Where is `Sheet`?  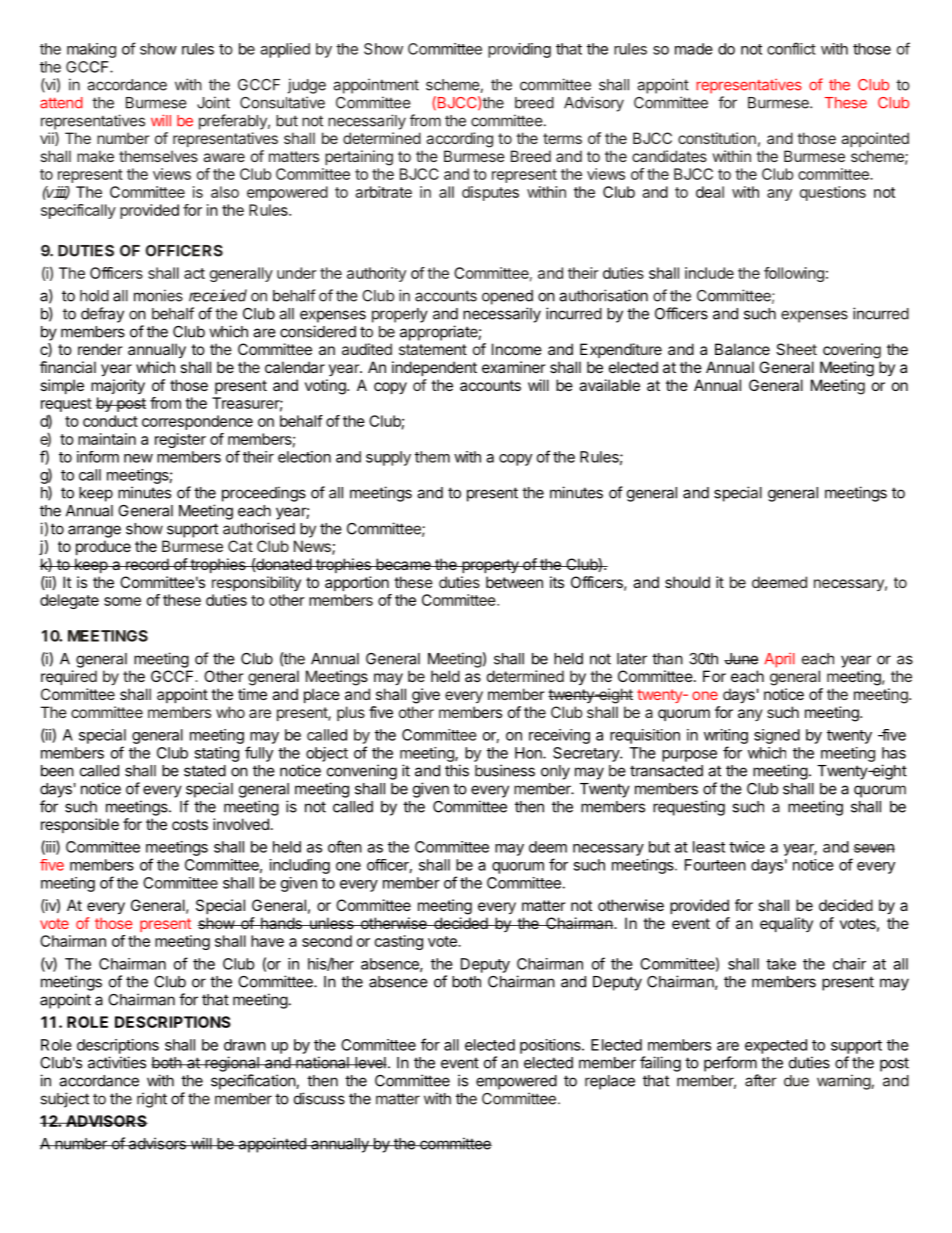
Sheet is located at coordinates (796, 349).
